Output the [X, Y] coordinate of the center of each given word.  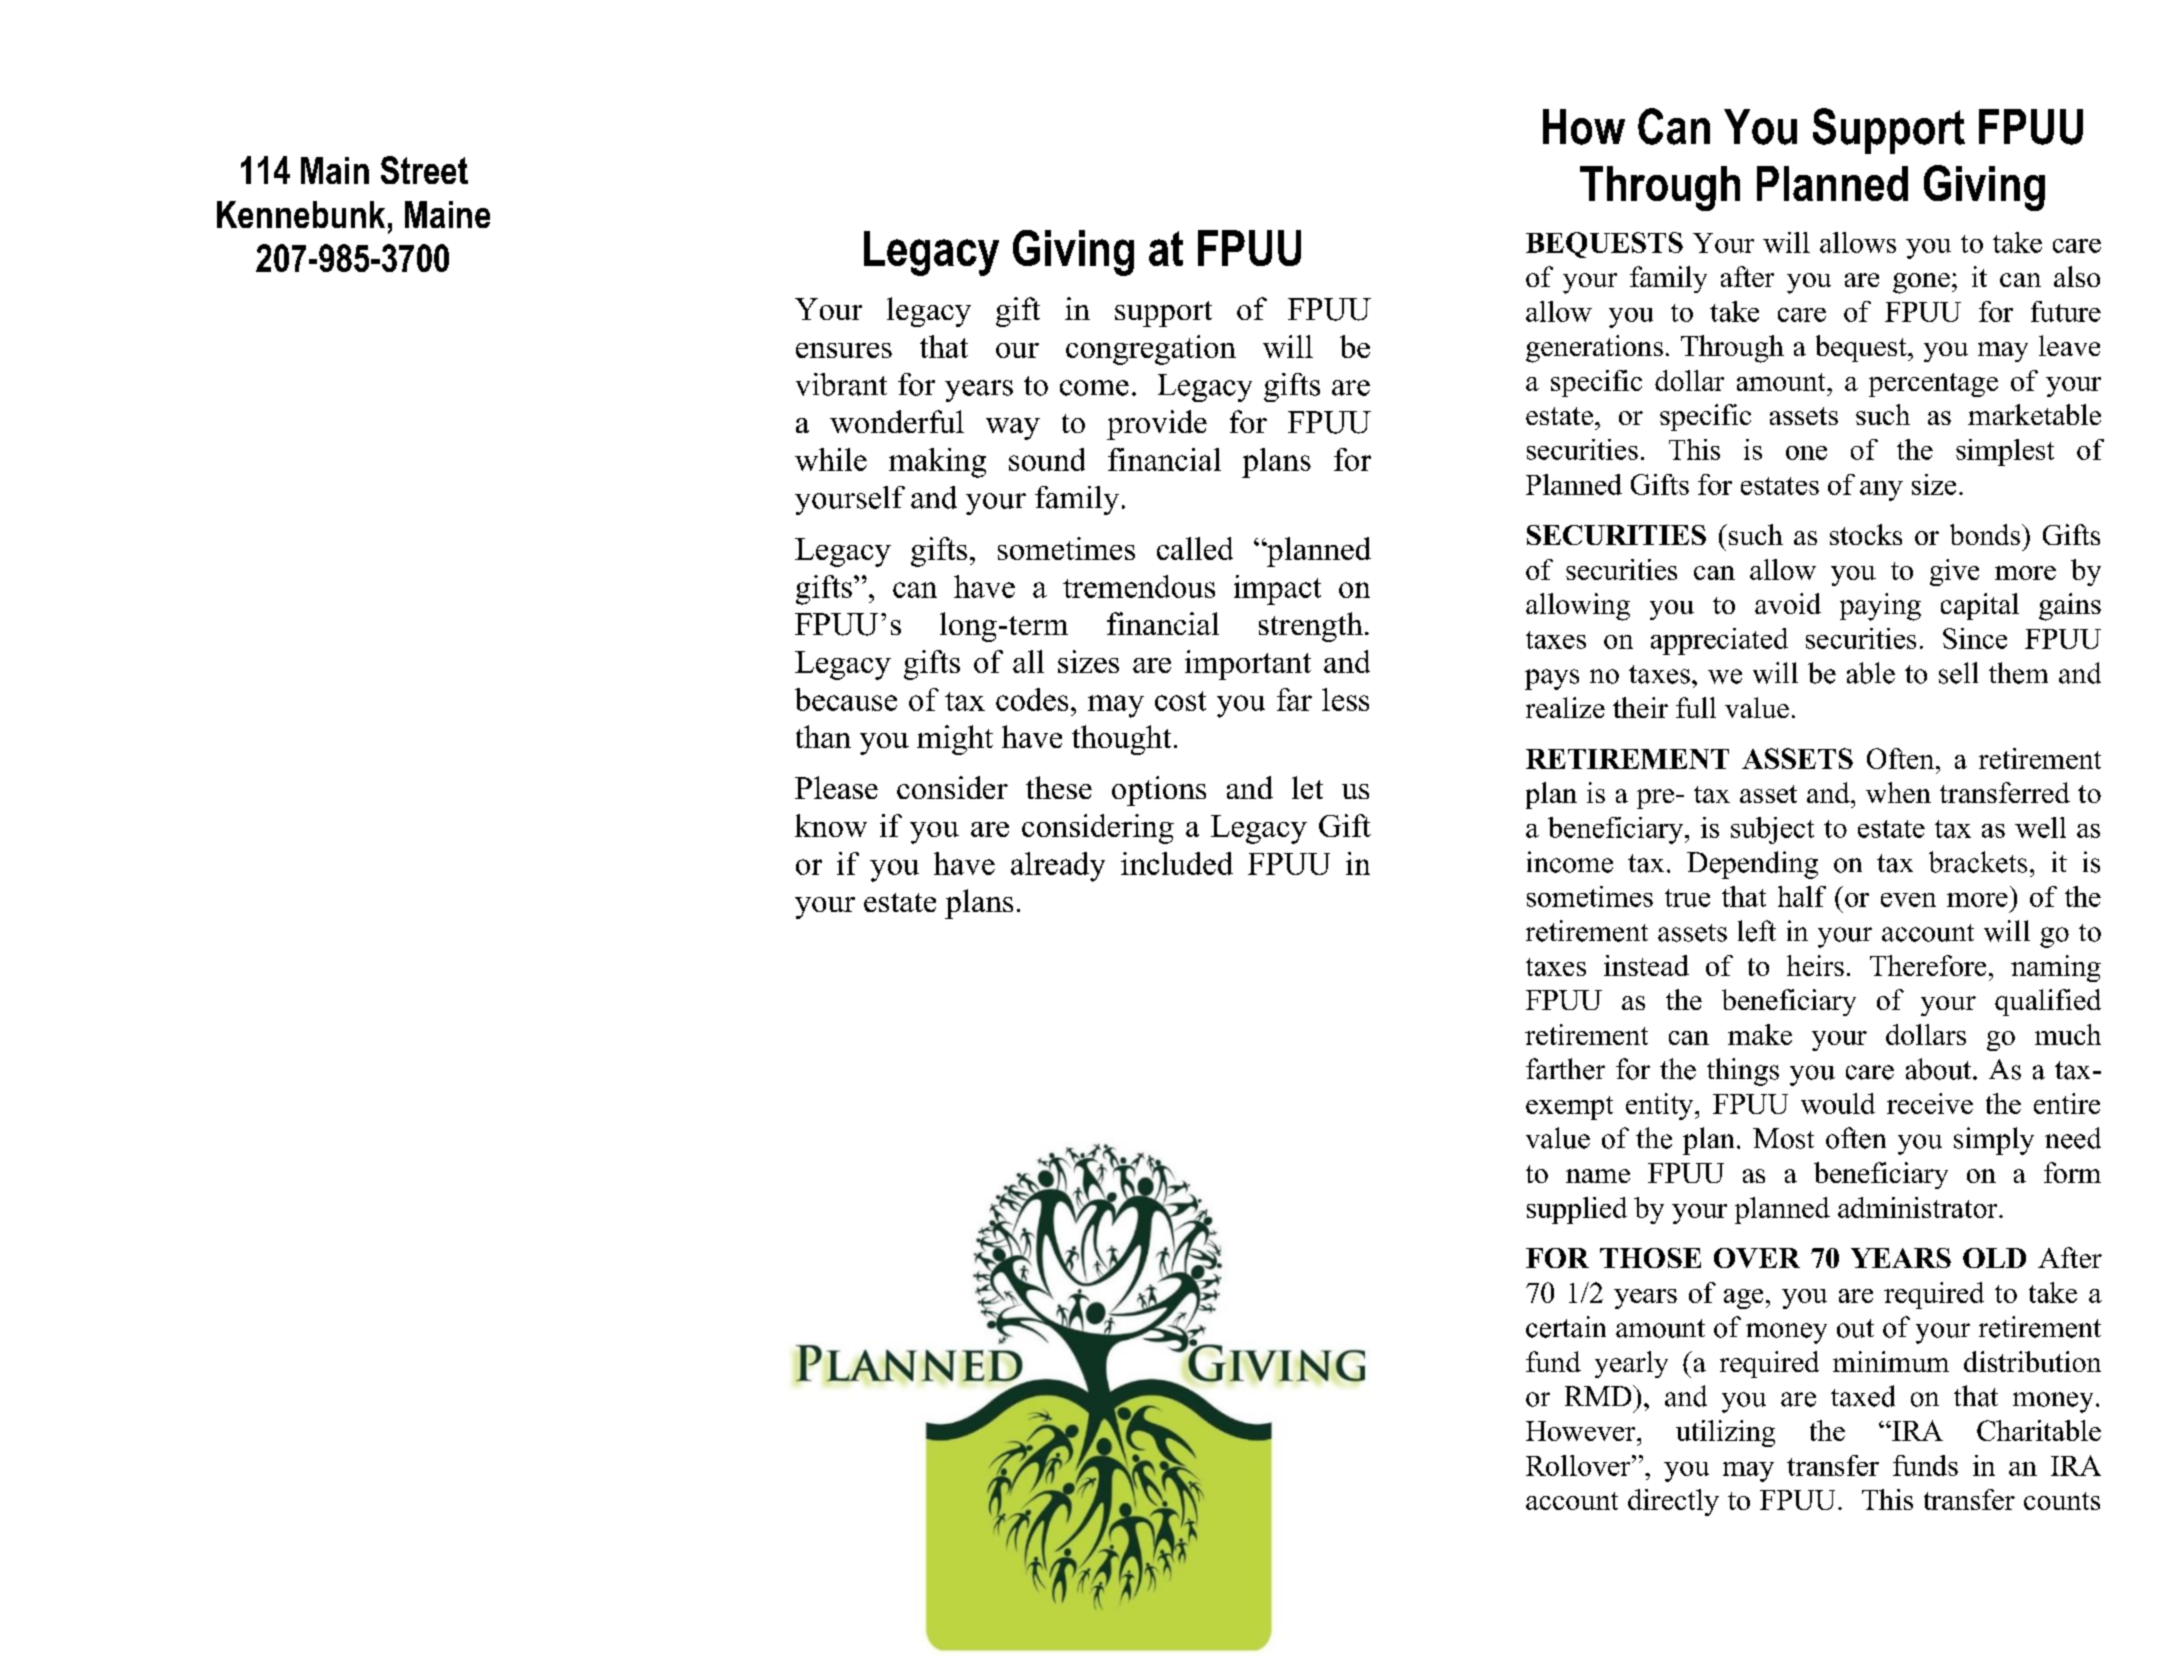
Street [424, 170]
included [1177, 863]
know [831, 825]
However [1582, 1431]
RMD [1599, 1395]
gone [1921, 283]
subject [1772, 830]
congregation [1151, 350]
